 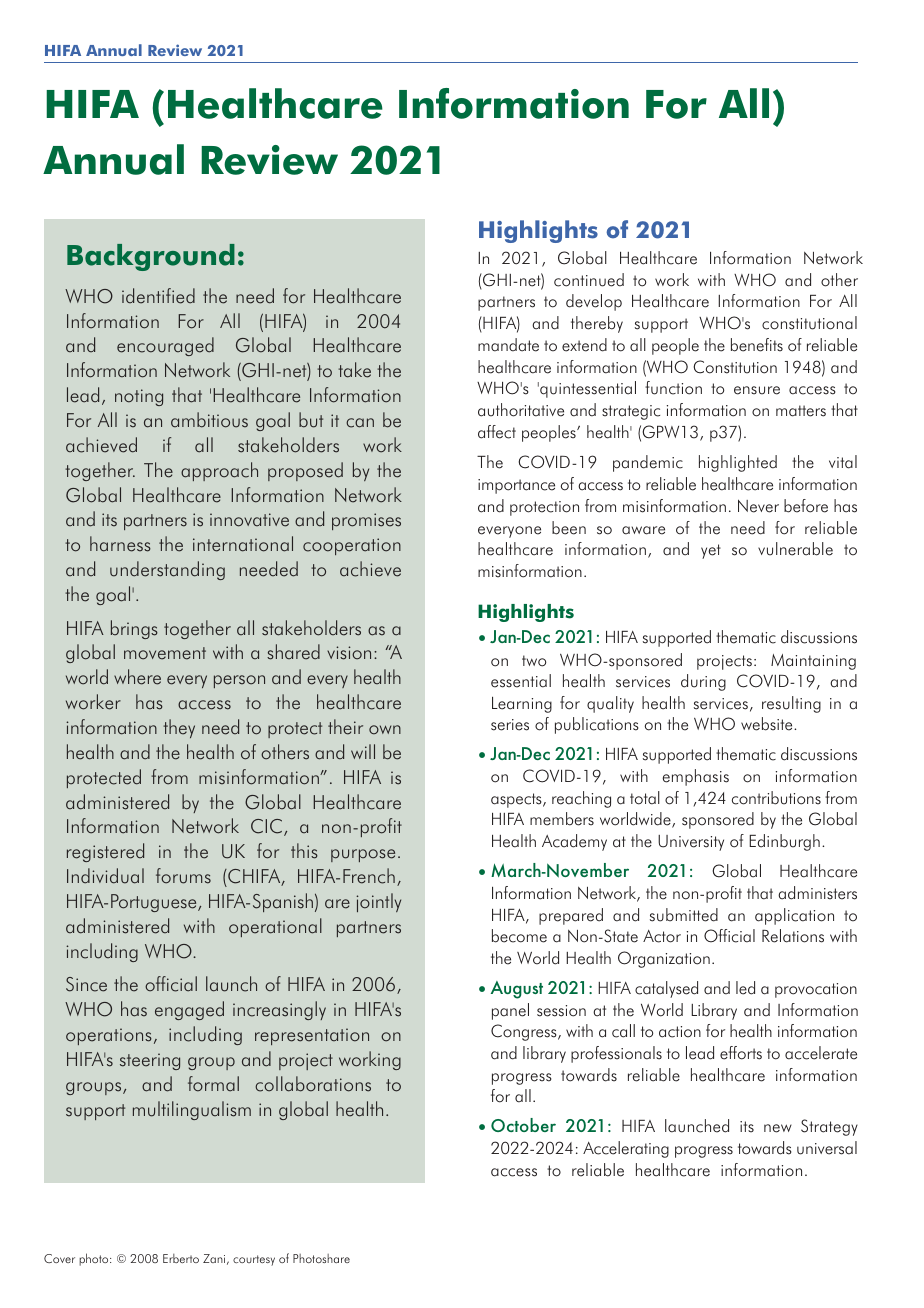 I want to click on Cover, so click(x=59, y=1258).
